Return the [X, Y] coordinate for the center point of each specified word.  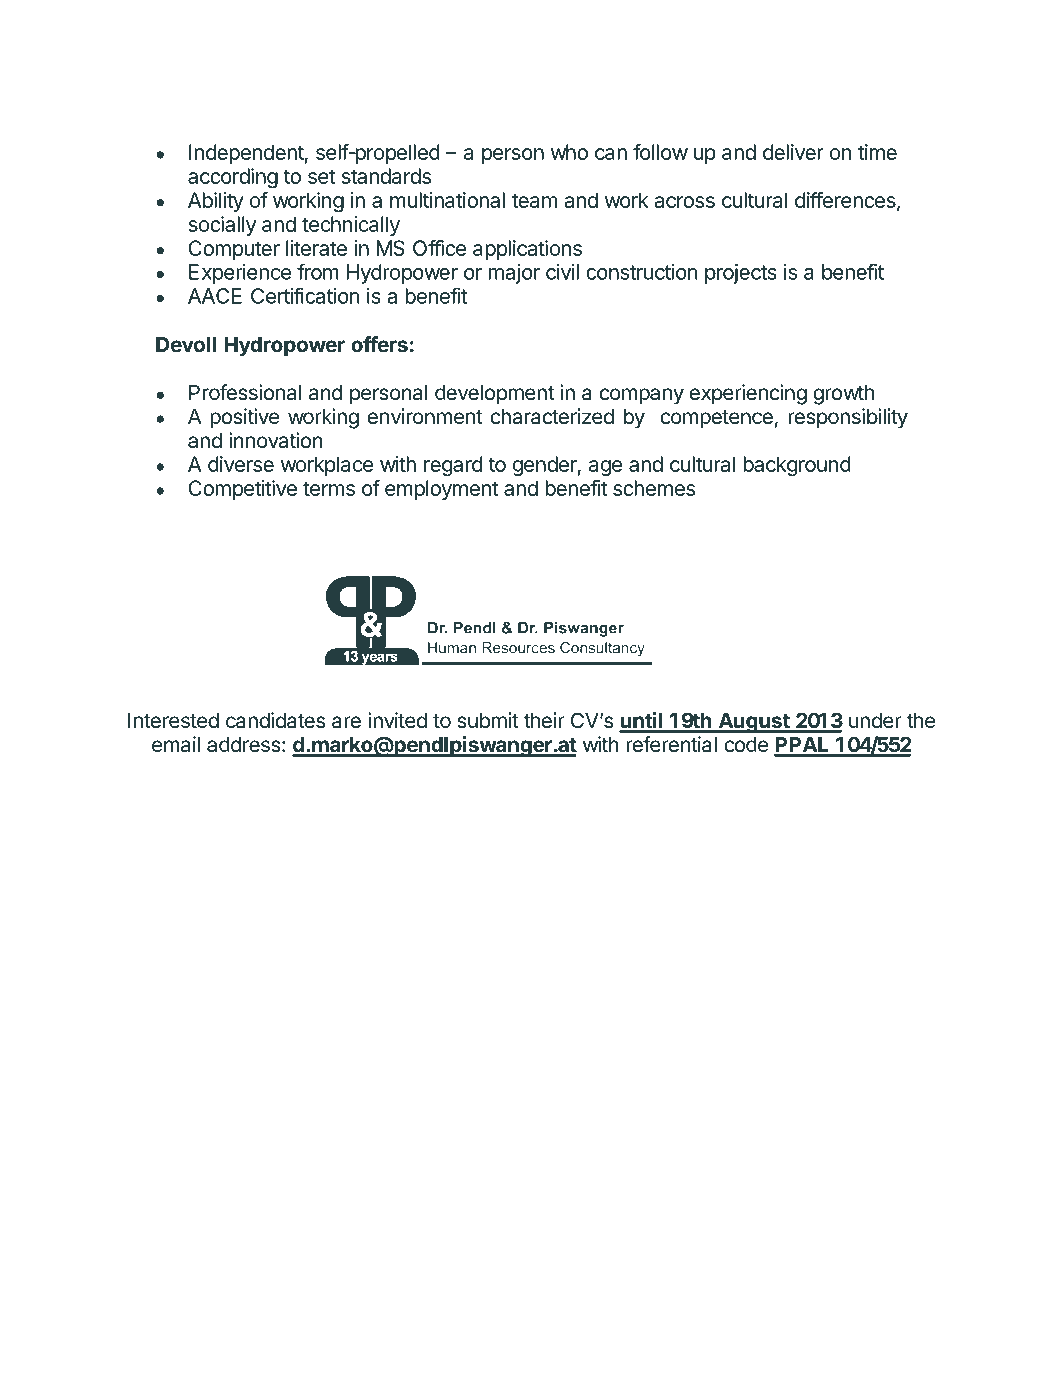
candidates [275, 720]
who [569, 152]
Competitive [242, 490]
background [797, 466]
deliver [793, 152]
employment [441, 490]
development [494, 395]
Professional [245, 392]
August [753, 723]
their [544, 720]
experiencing [748, 394]
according [233, 178]
